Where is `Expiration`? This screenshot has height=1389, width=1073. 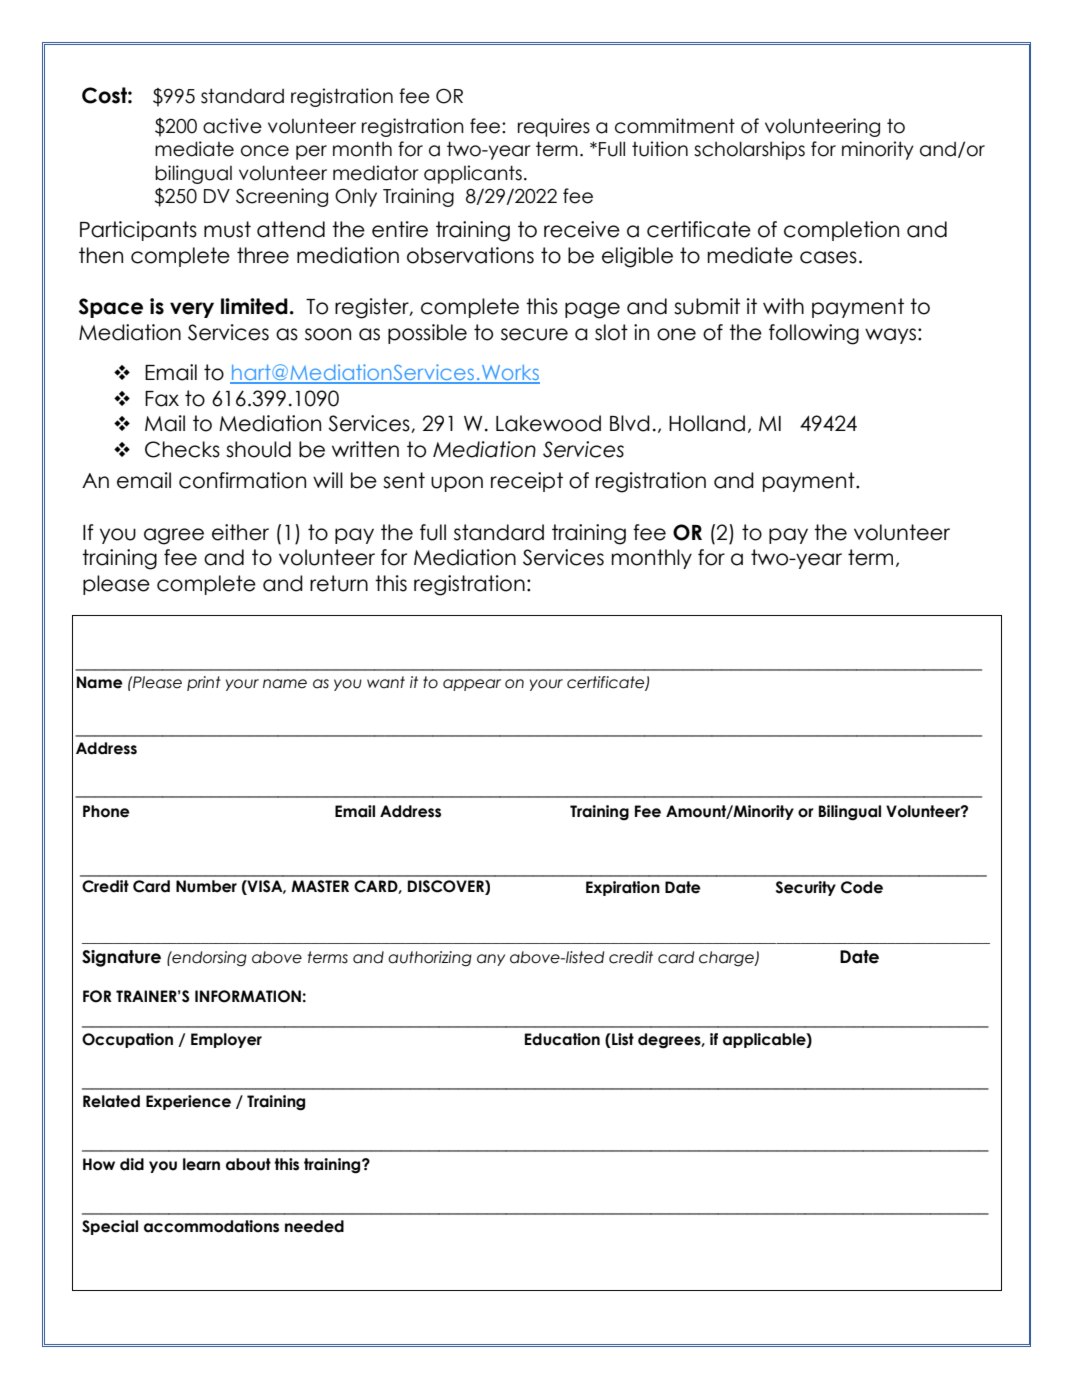 Expiration is located at coordinates (623, 888).
